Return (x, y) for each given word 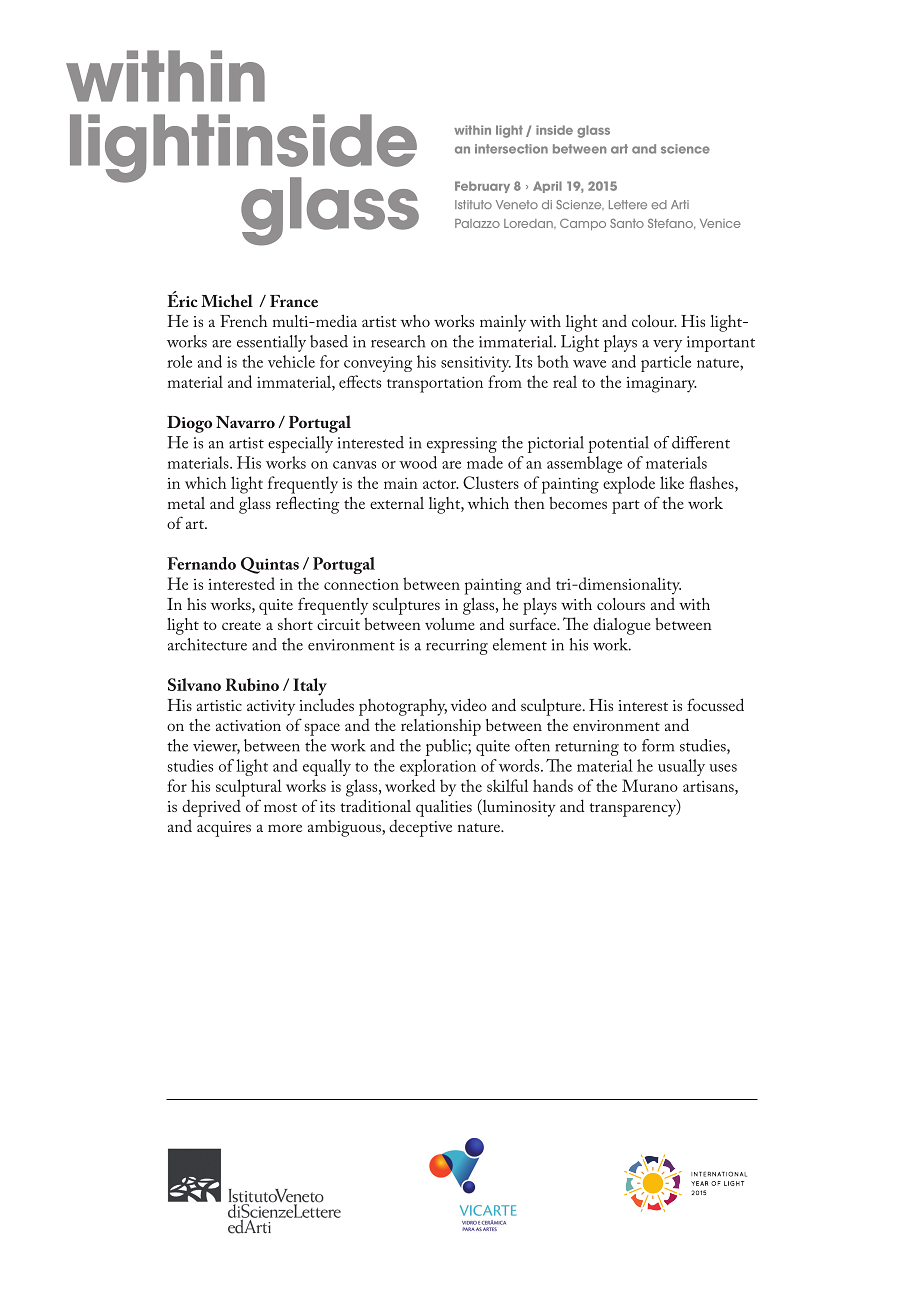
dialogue (622, 626)
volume (450, 624)
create (241, 625)
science (685, 149)
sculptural (249, 788)
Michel (227, 300)
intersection (511, 149)
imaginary (661, 385)
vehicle (291, 361)
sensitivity (476, 364)
